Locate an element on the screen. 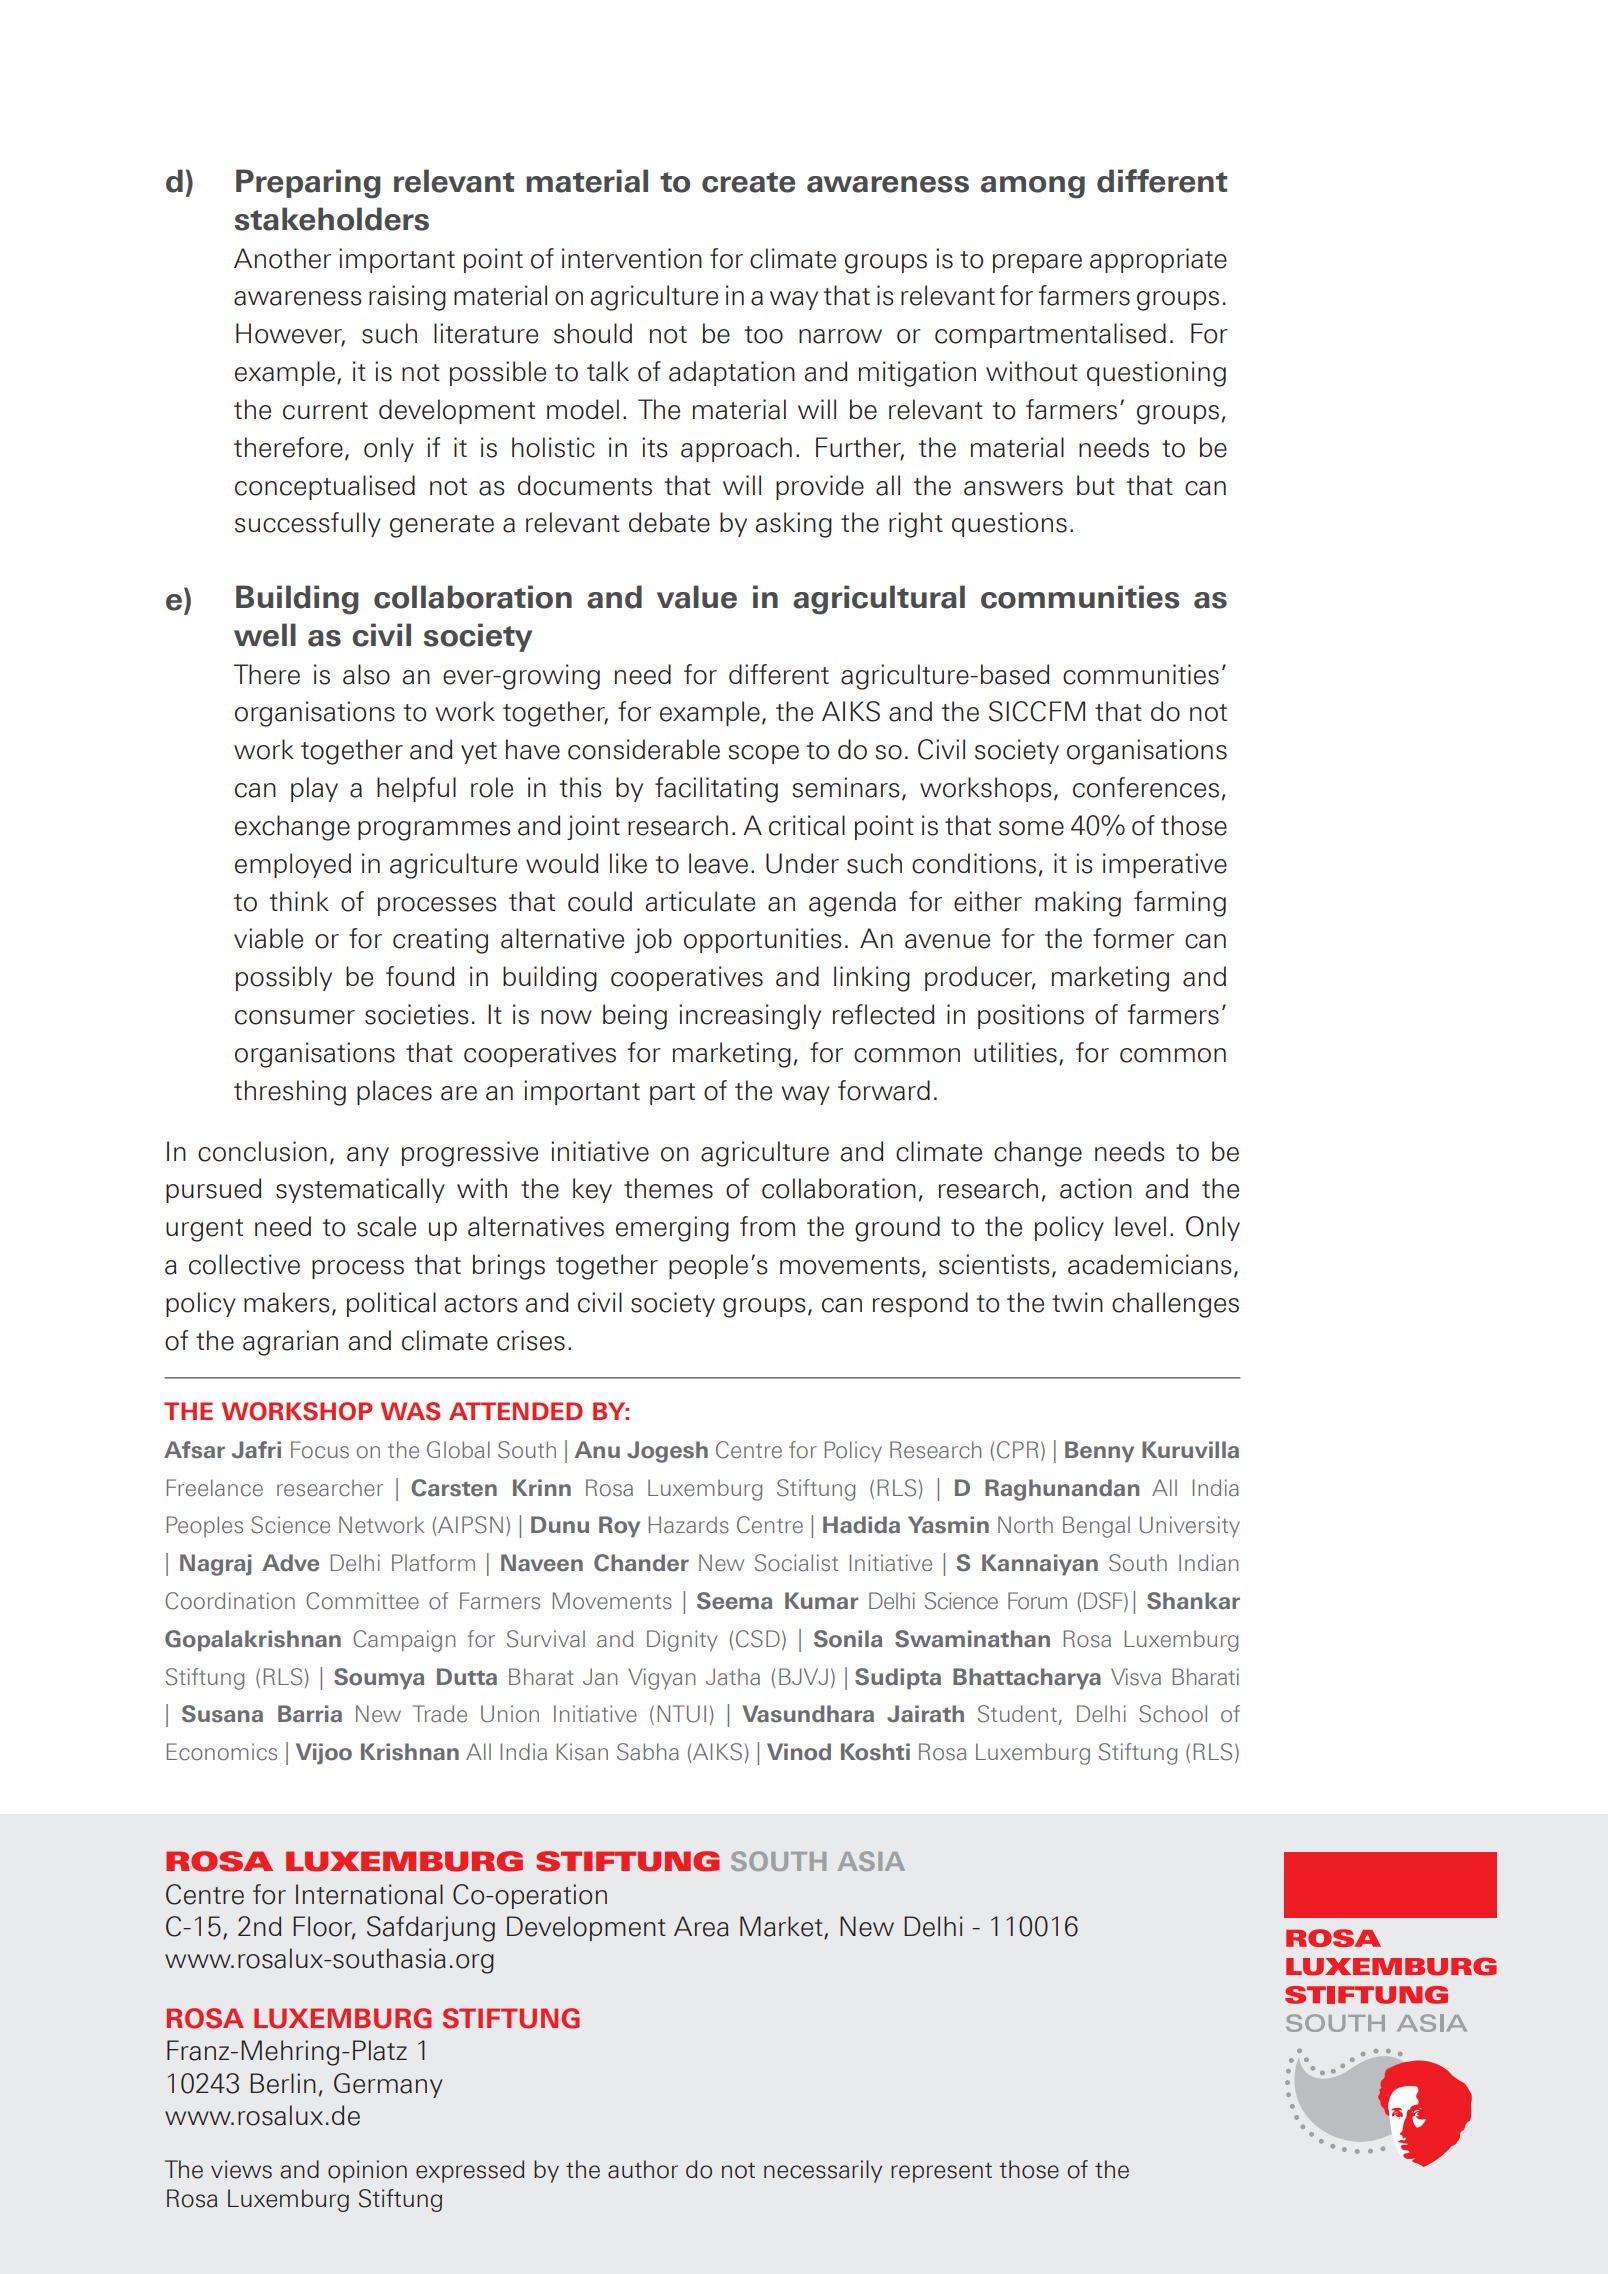 This screenshot has height=2274, width=1608. Dignity is located at coordinates (682, 1641).
